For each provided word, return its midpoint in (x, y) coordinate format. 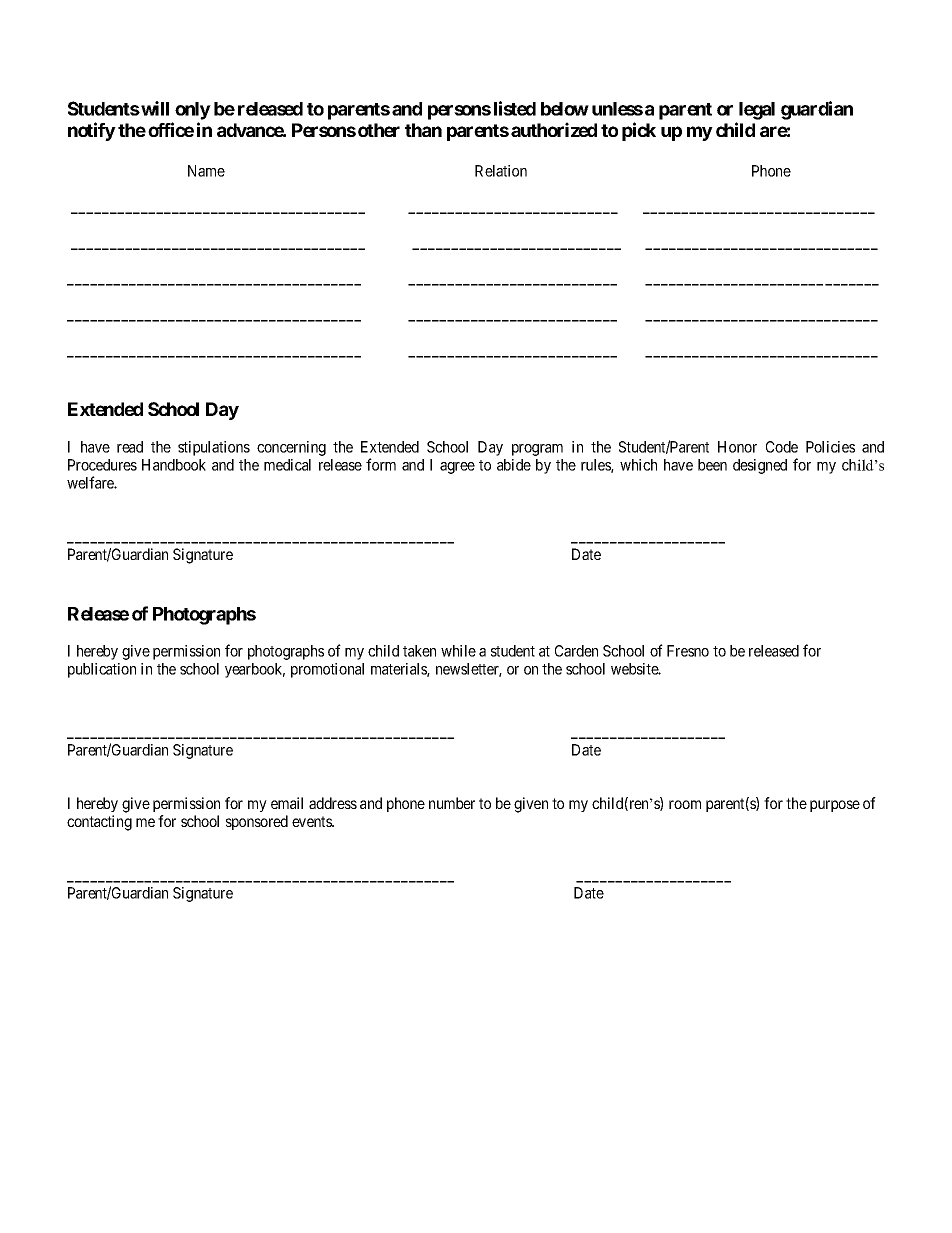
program (537, 450)
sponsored (257, 822)
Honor (737, 447)
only (193, 111)
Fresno (688, 651)
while (458, 651)
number (452, 803)
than (423, 130)
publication (102, 670)
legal (757, 111)
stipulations (214, 448)
